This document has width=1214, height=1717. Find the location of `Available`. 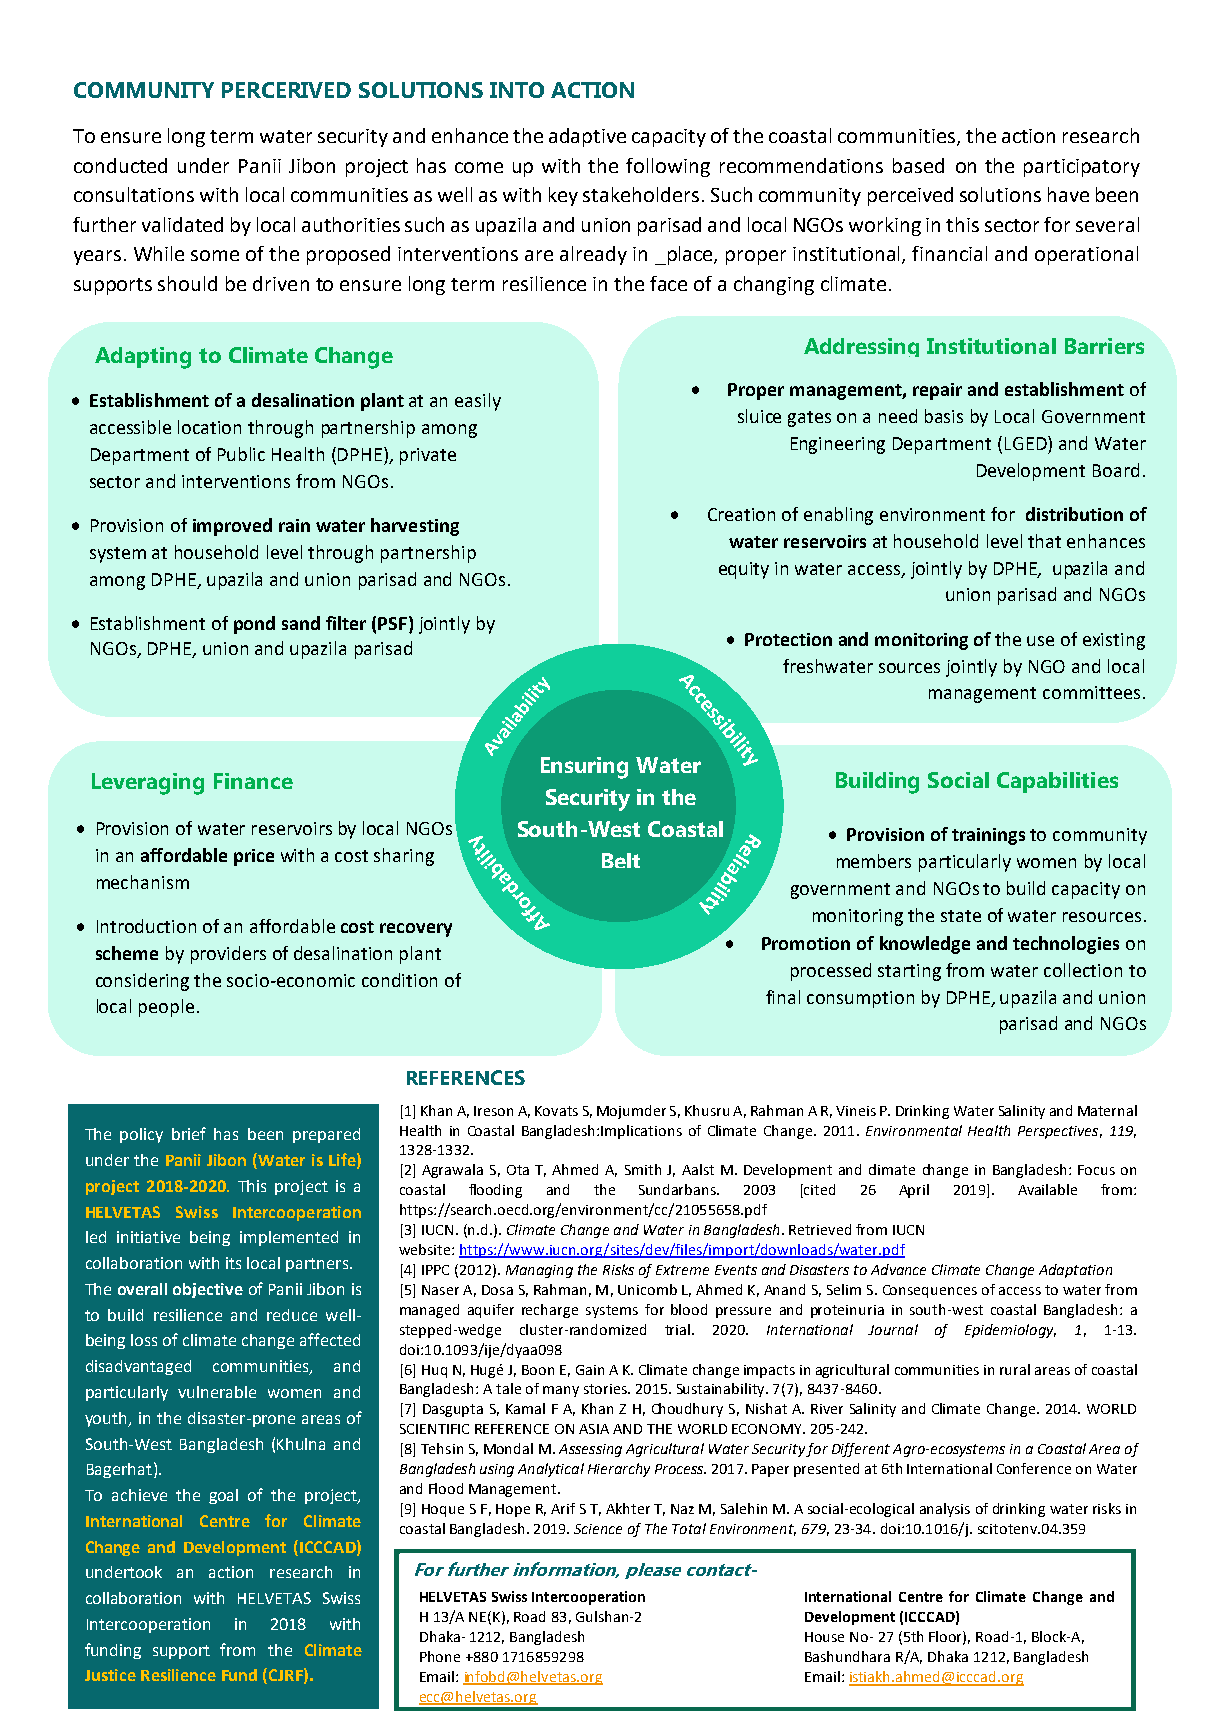

Available is located at coordinates (1047, 1189).
